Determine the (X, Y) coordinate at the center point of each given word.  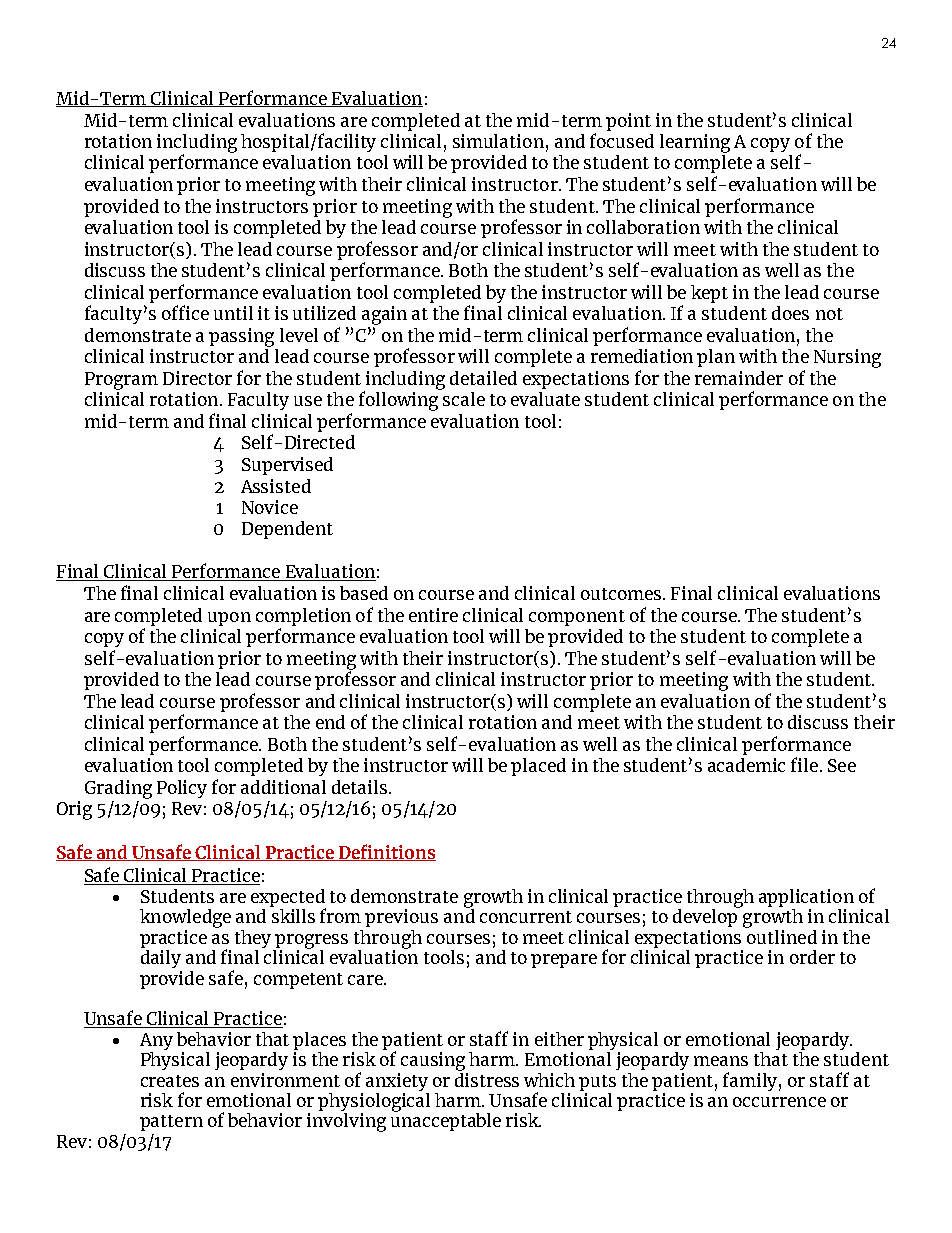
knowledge (185, 918)
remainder (739, 378)
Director (197, 378)
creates (170, 1081)
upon (229, 619)
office (185, 312)
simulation (498, 141)
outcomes (622, 594)
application (806, 899)
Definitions (386, 852)
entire (433, 615)
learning (695, 143)
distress (487, 1078)
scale (464, 399)
